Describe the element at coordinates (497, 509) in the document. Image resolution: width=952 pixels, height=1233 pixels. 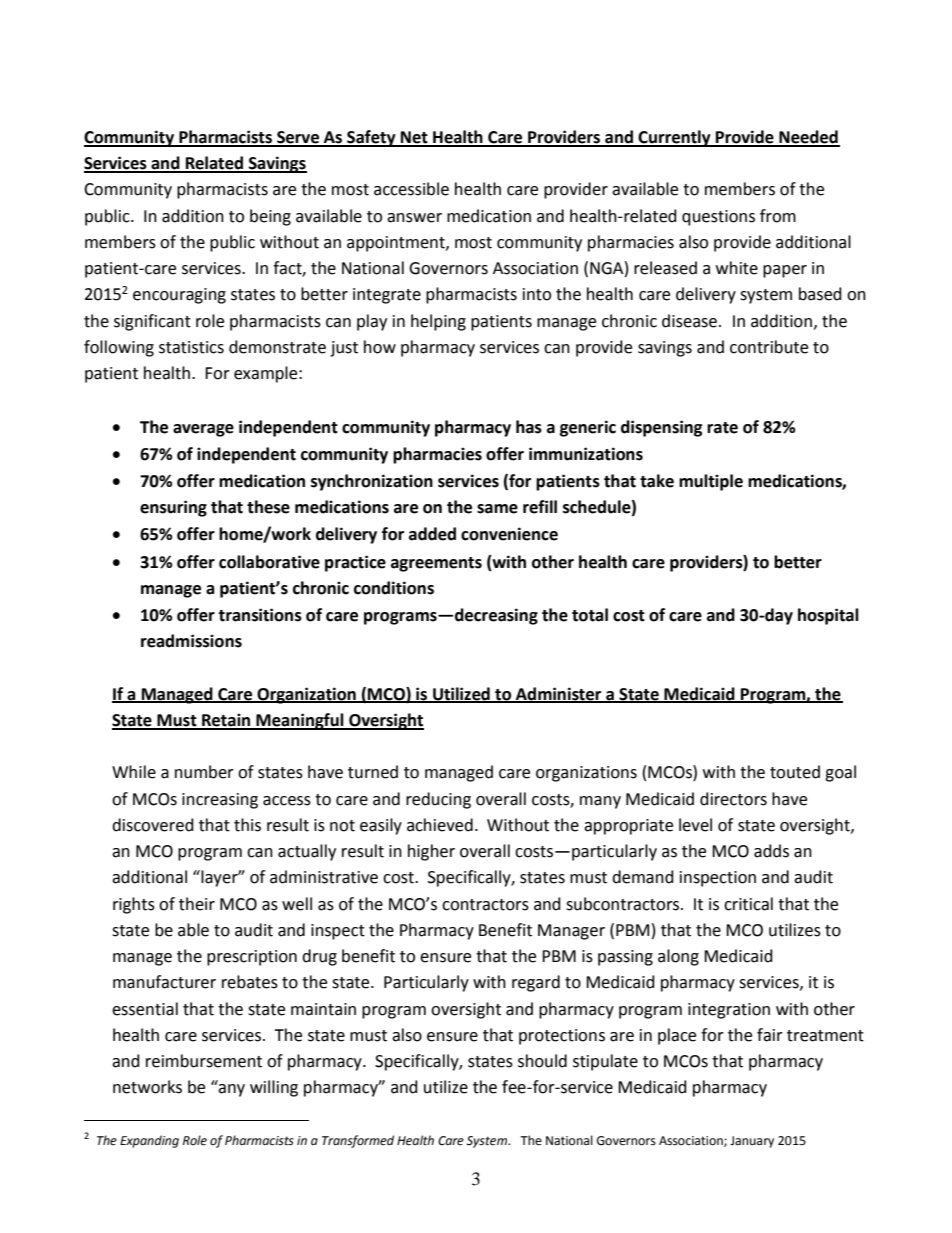
I see `same` at that location.
